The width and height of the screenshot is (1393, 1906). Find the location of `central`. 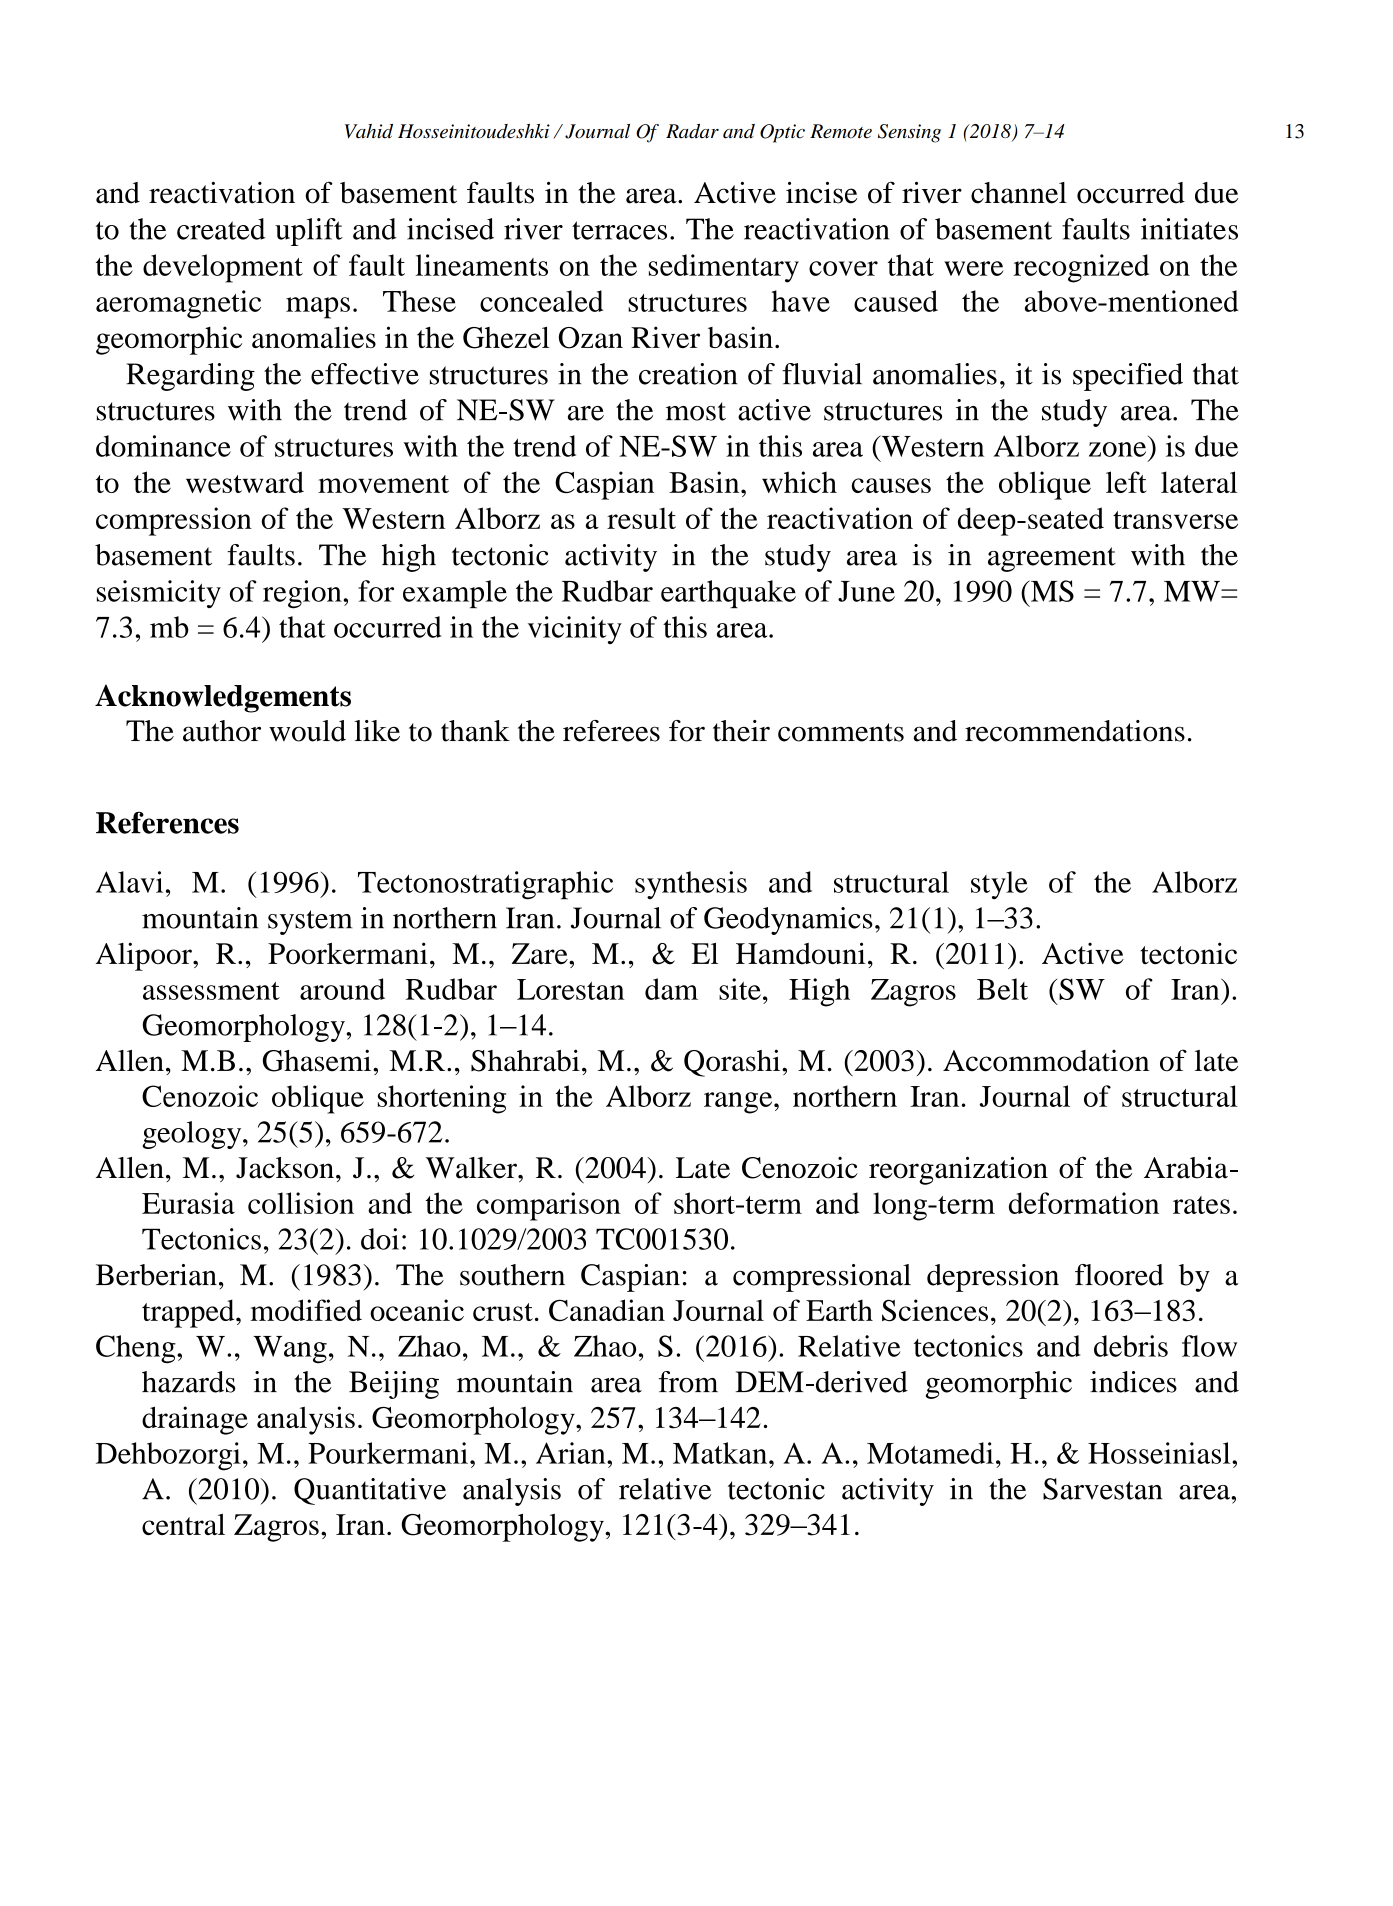

central is located at coordinates (183, 1524).
